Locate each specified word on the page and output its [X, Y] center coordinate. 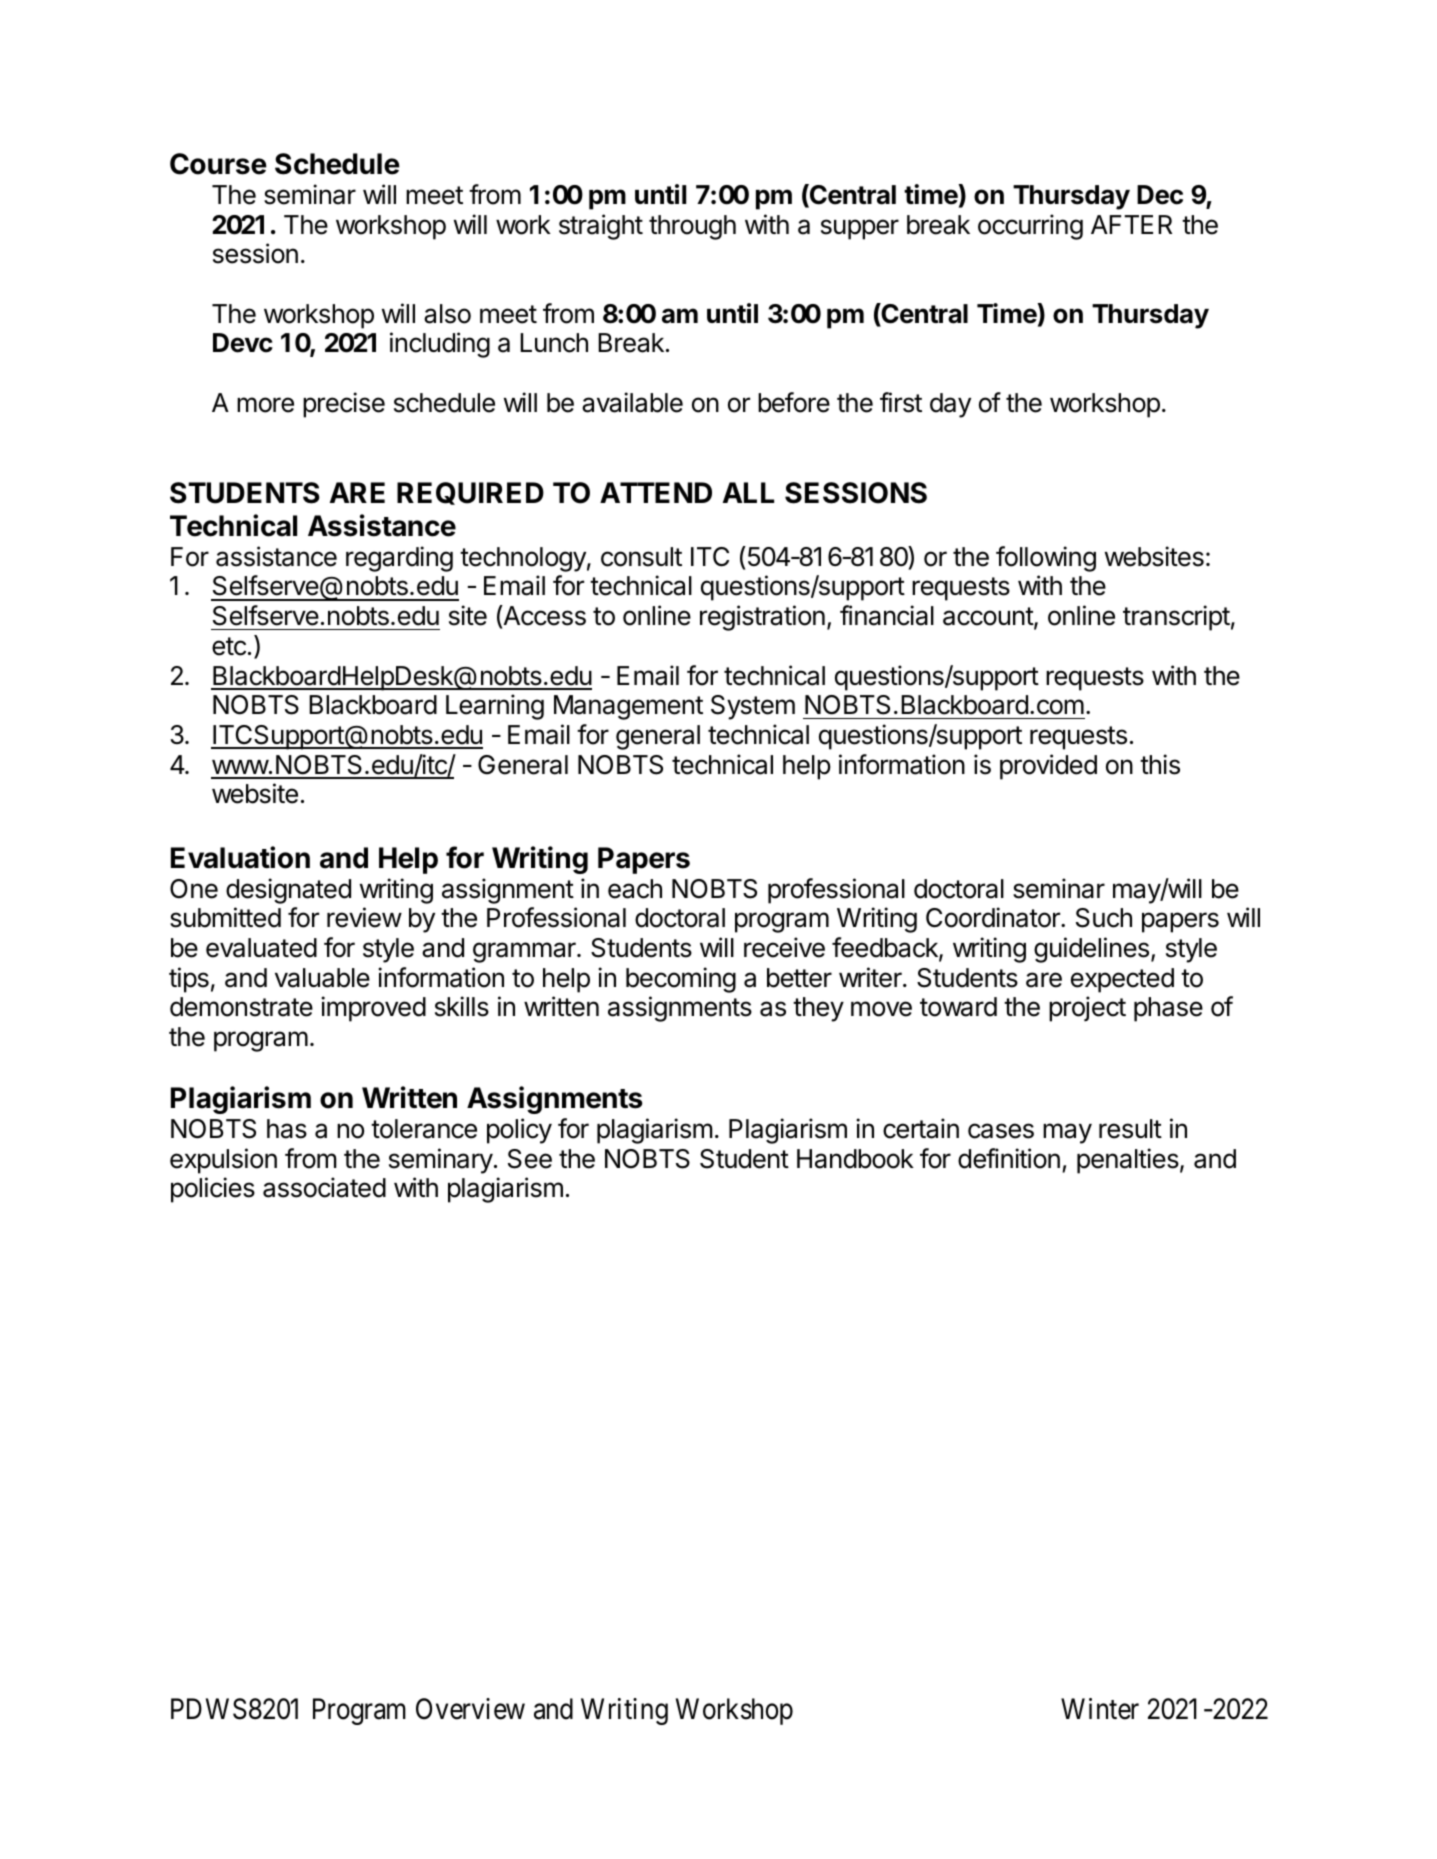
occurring [1030, 227]
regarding [399, 559]
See [530, 1159]
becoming [681, 980]
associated [324, 1187]
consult [641, 557]
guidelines [1091, 950]
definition [1009, 1158]
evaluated [261, 948]
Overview [470, 1709]
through [692, 227]
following [1046, 559]
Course [218, 164]
